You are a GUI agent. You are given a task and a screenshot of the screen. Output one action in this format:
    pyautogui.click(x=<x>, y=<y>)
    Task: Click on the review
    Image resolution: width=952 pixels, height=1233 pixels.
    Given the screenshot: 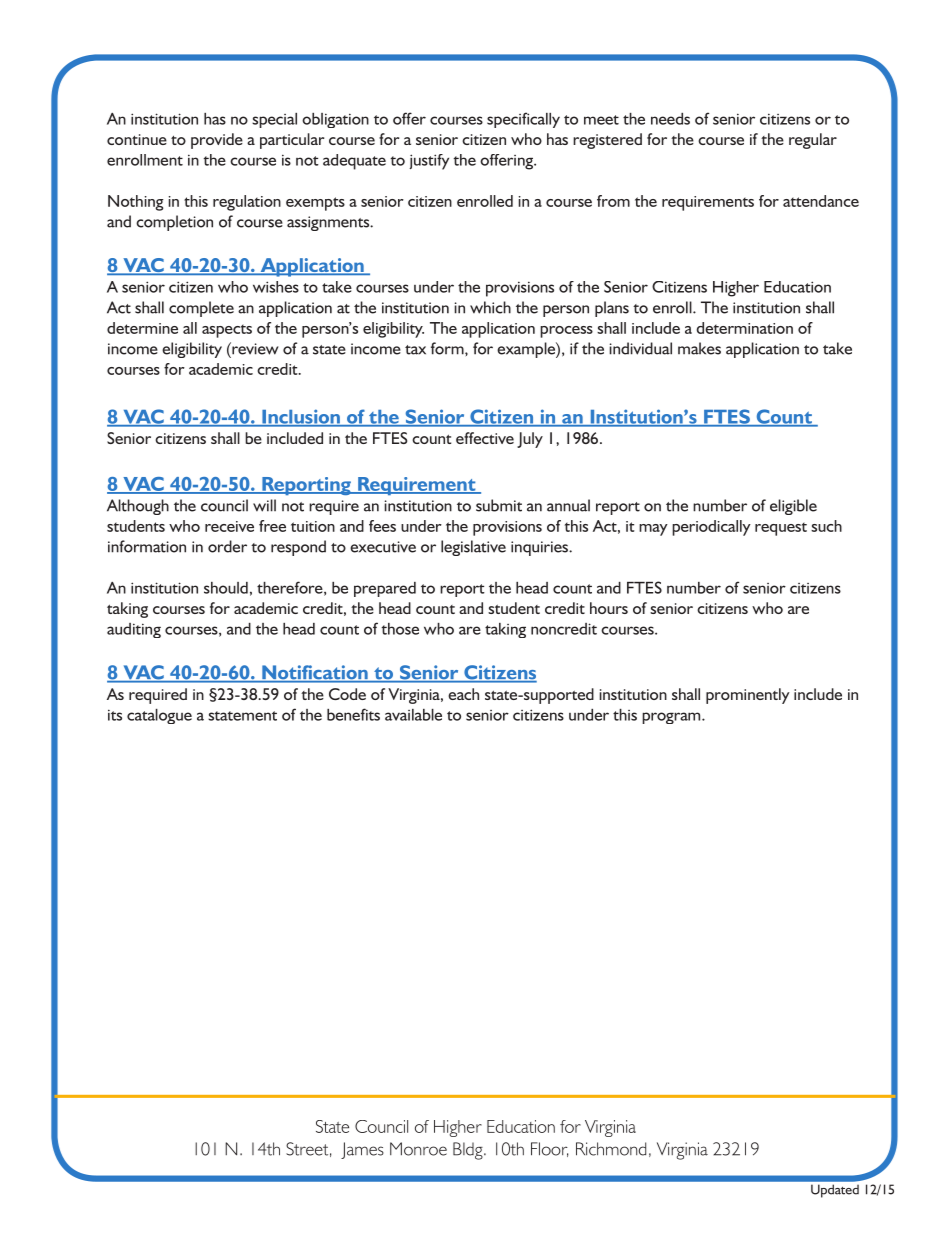 What is the action you would take?
    pyautogui.click(x=254, y=348)
